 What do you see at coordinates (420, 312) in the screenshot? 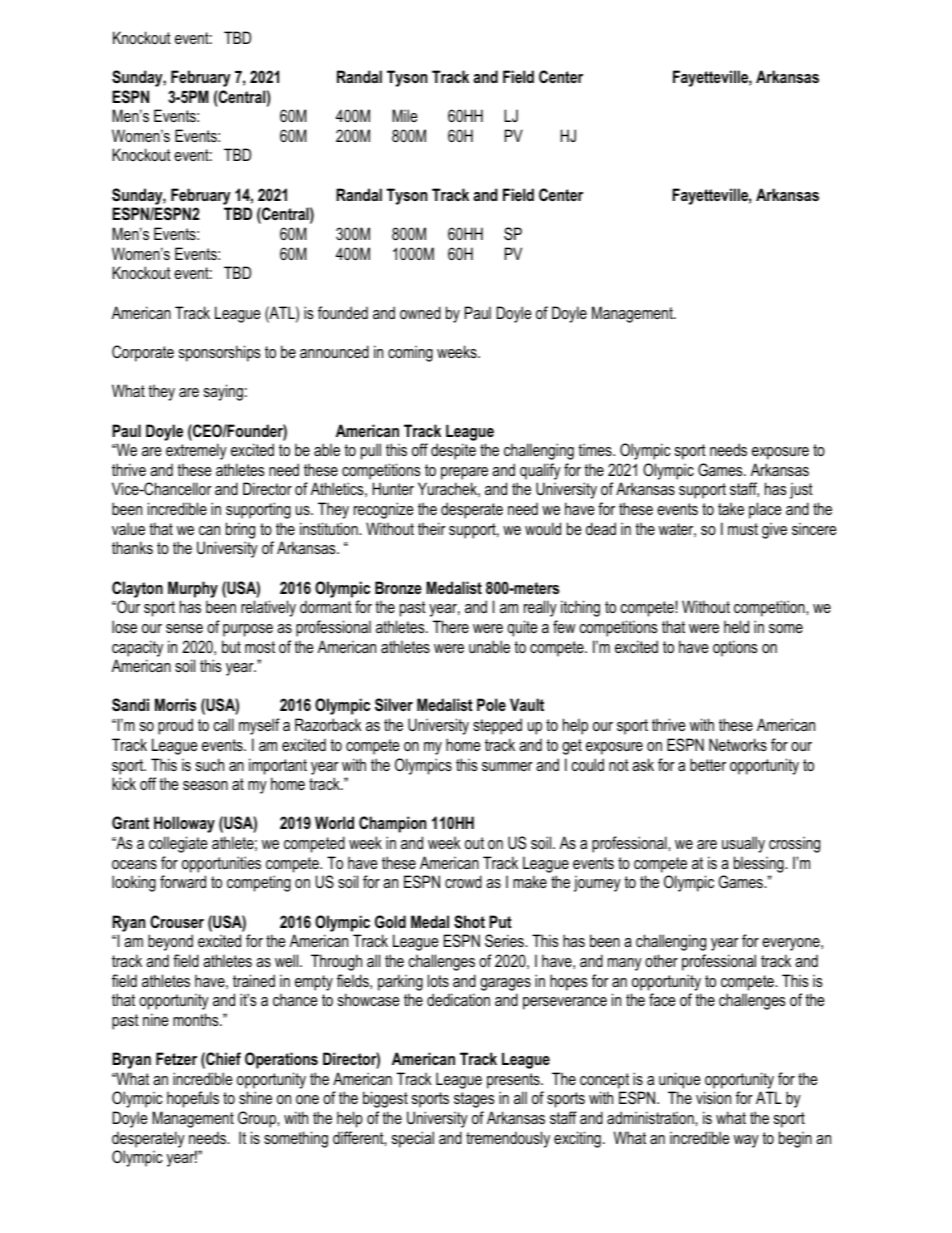
I see `owned` at bounding box center [420, 312].
